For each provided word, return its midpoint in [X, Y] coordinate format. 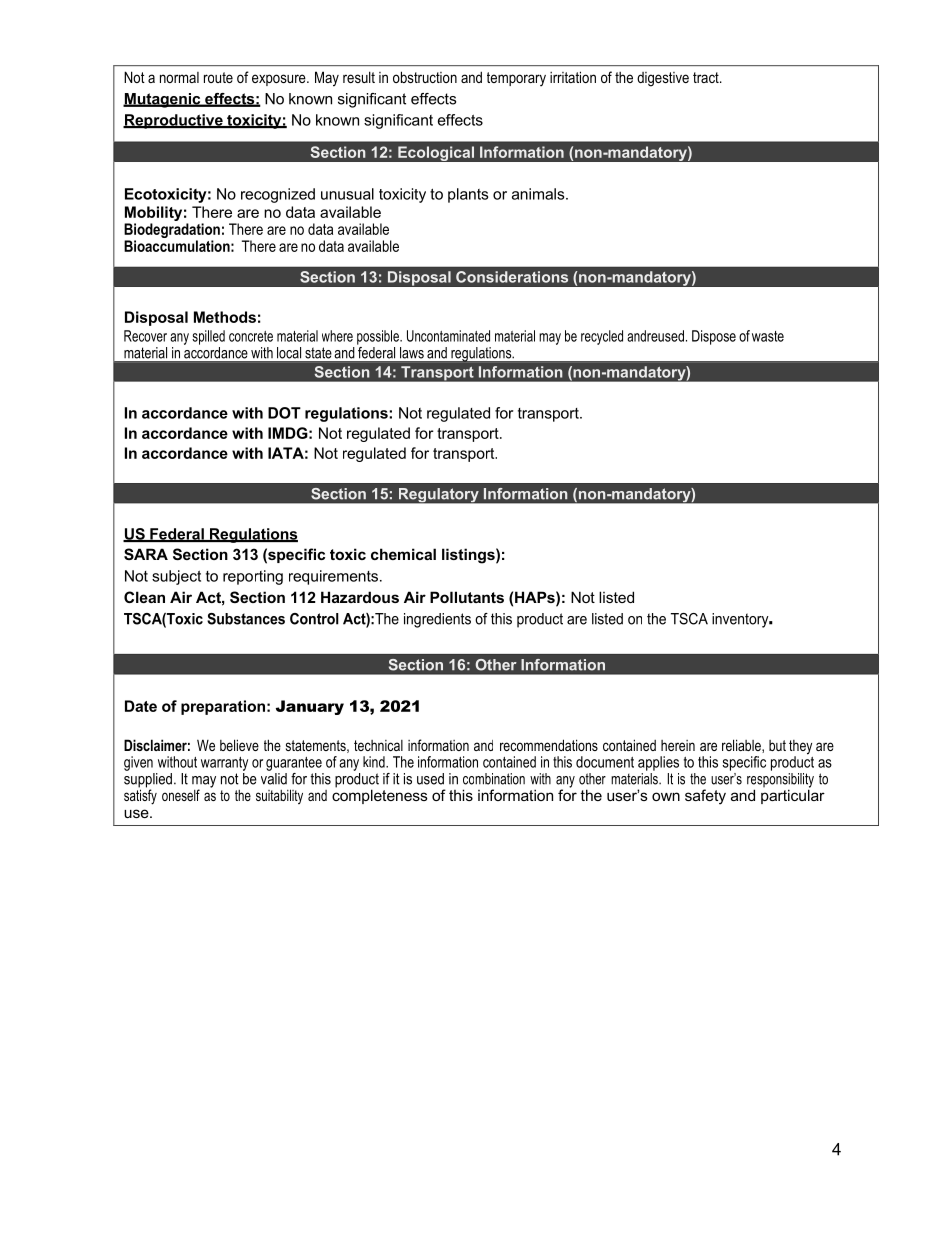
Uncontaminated [448, 336]
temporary [516, 79]
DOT [284, 413]
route [218, 77]
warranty [224, 764]
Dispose [714, 337]
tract [707, 77]
